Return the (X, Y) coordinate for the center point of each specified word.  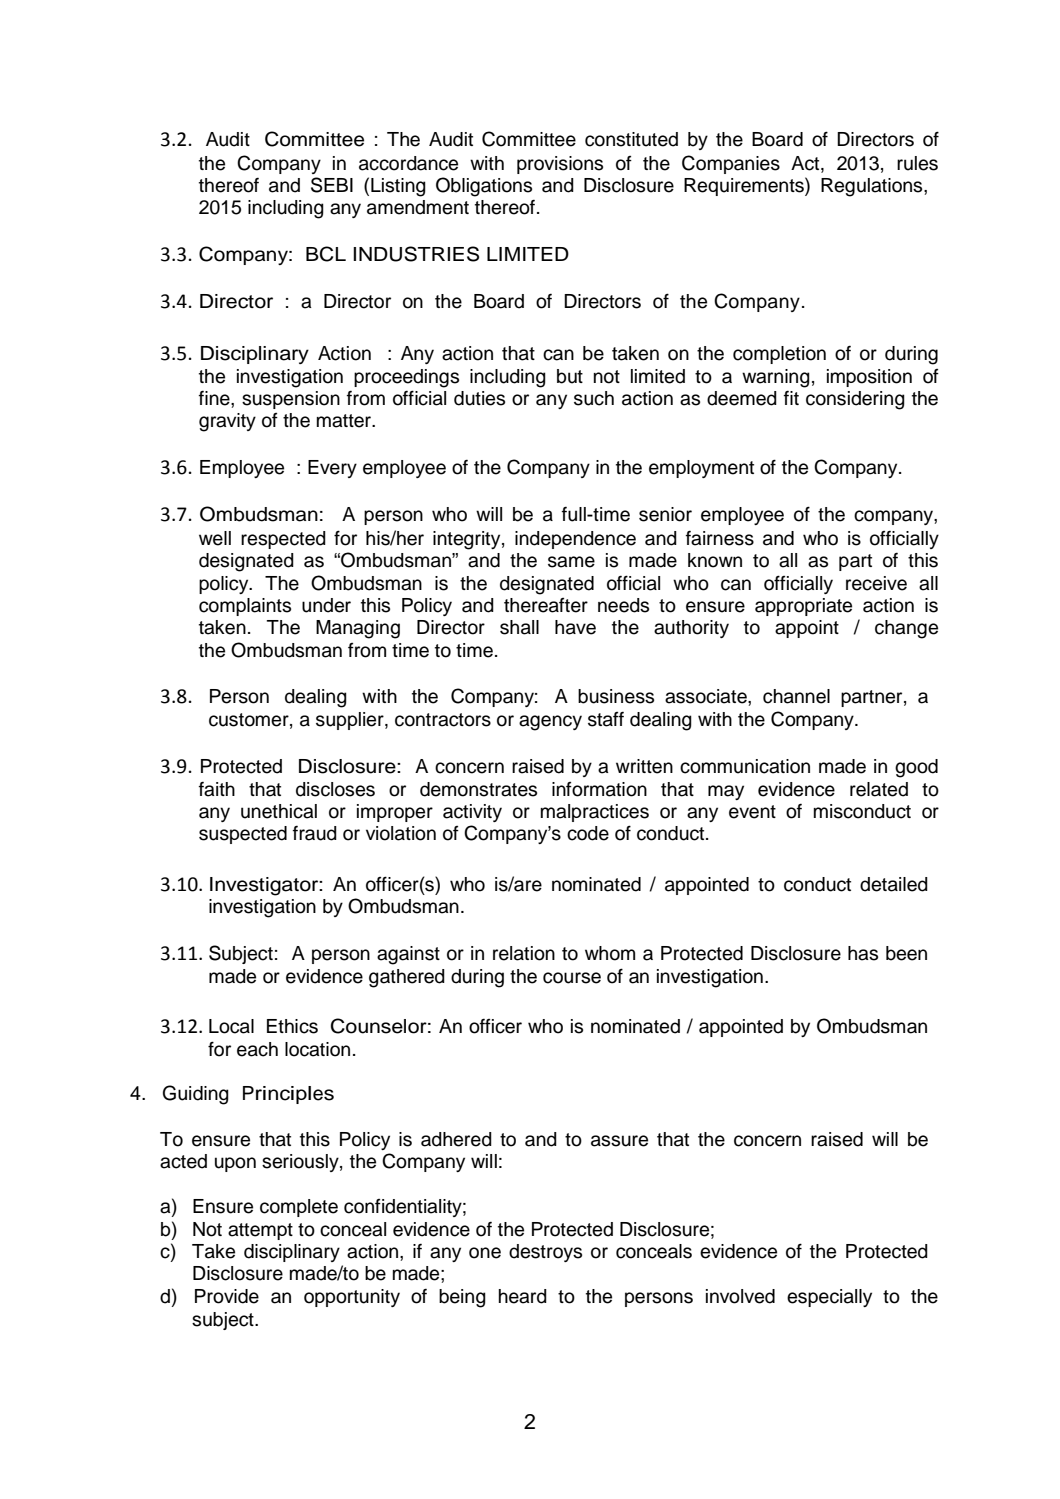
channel (796, 696)
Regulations (873, 187)
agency (550, 723)
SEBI (332, 185)
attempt (260, 1231)
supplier (351, 721)
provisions (560, 165)
